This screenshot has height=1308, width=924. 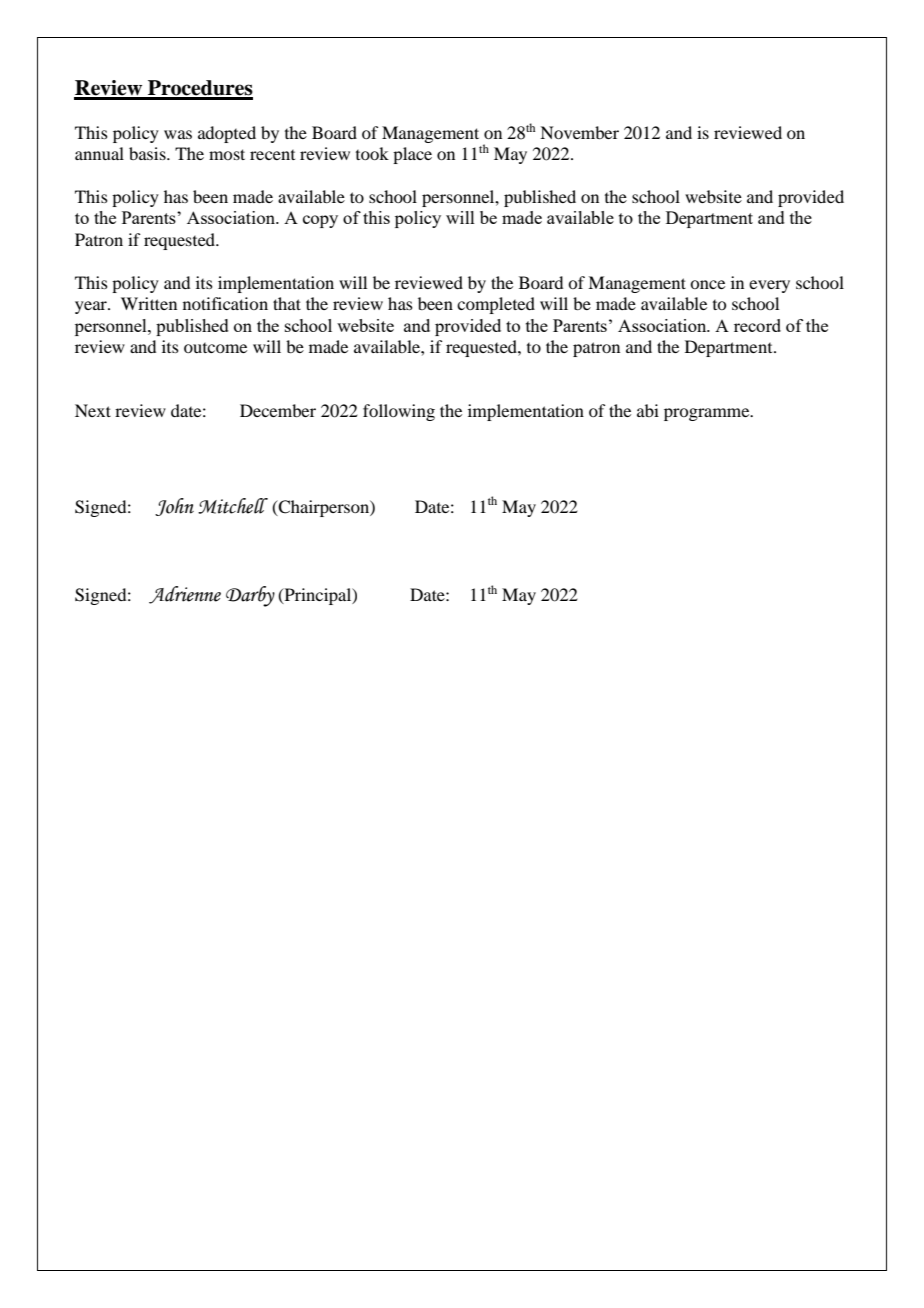 I want to click on Darby, so click(x=250, y=596).
